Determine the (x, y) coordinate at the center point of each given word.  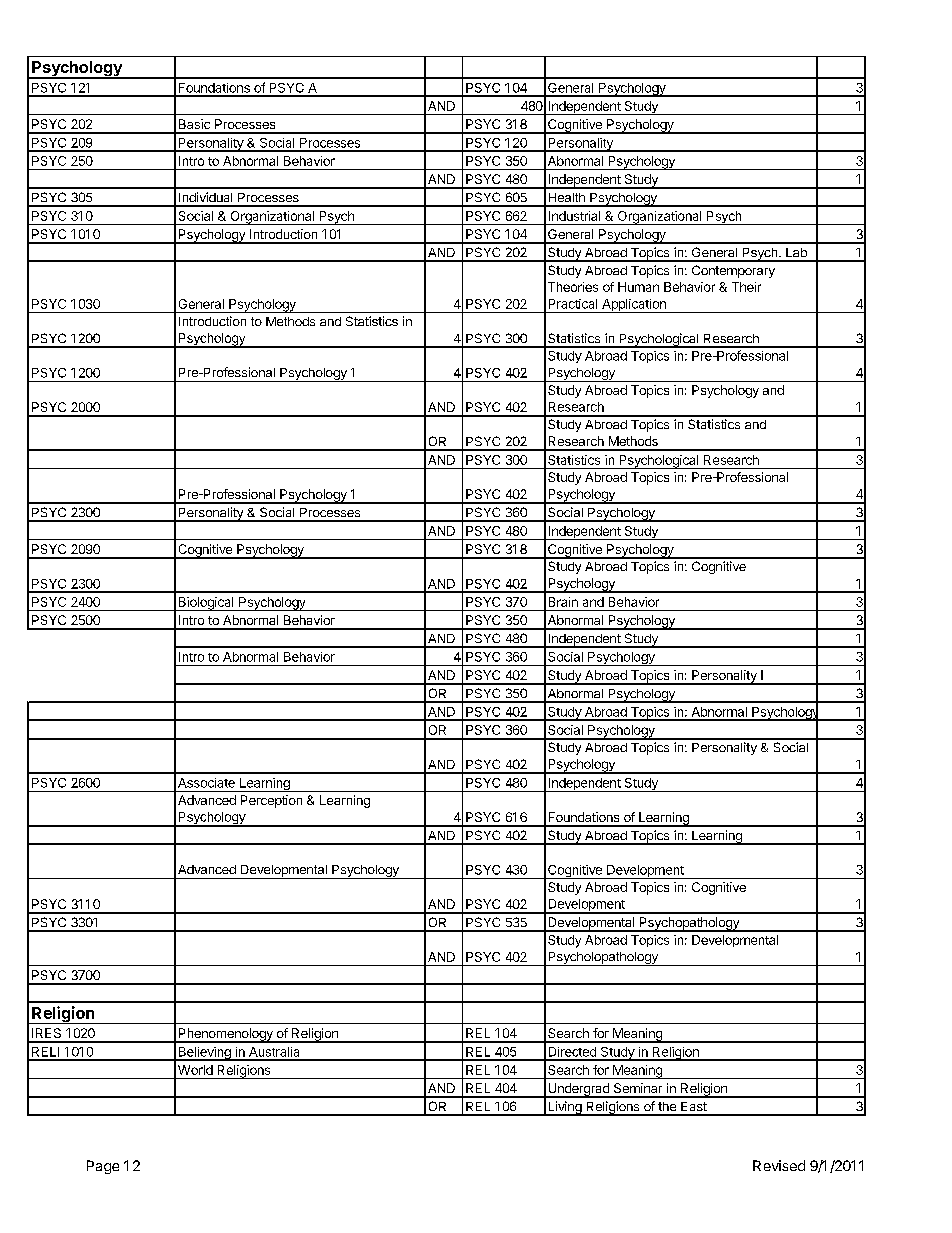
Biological (206, 604)
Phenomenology (225, 1035)
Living (565, 1108)
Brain (563, 602)
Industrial (574, 216)
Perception (271, 801)
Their (746, 287)
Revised (779, 1165)
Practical (573, 304)
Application (634, 306)
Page (103, 1167)
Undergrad (578, 1090)
